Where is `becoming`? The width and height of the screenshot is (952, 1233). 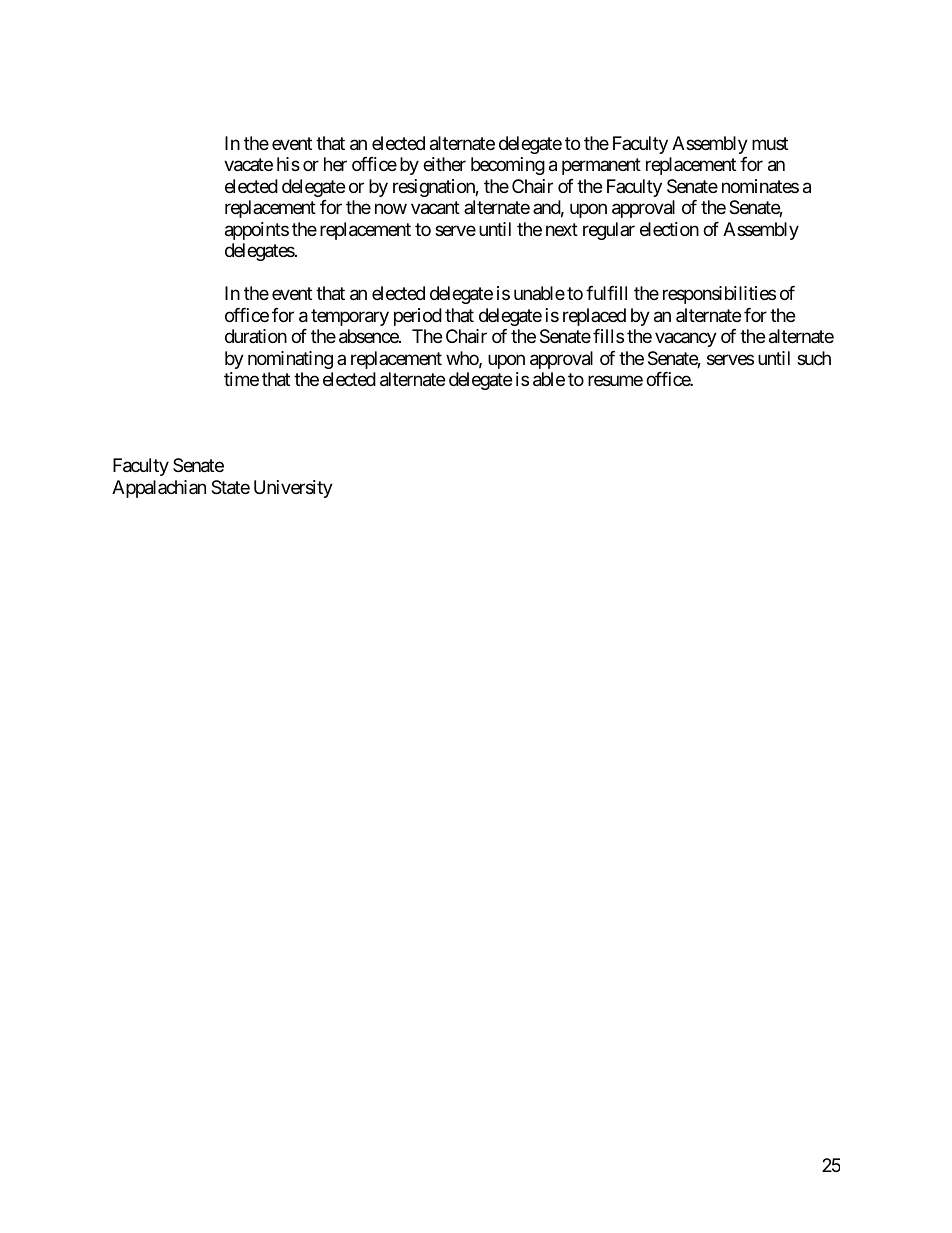
becoming is located at coordinates (508, 166).
